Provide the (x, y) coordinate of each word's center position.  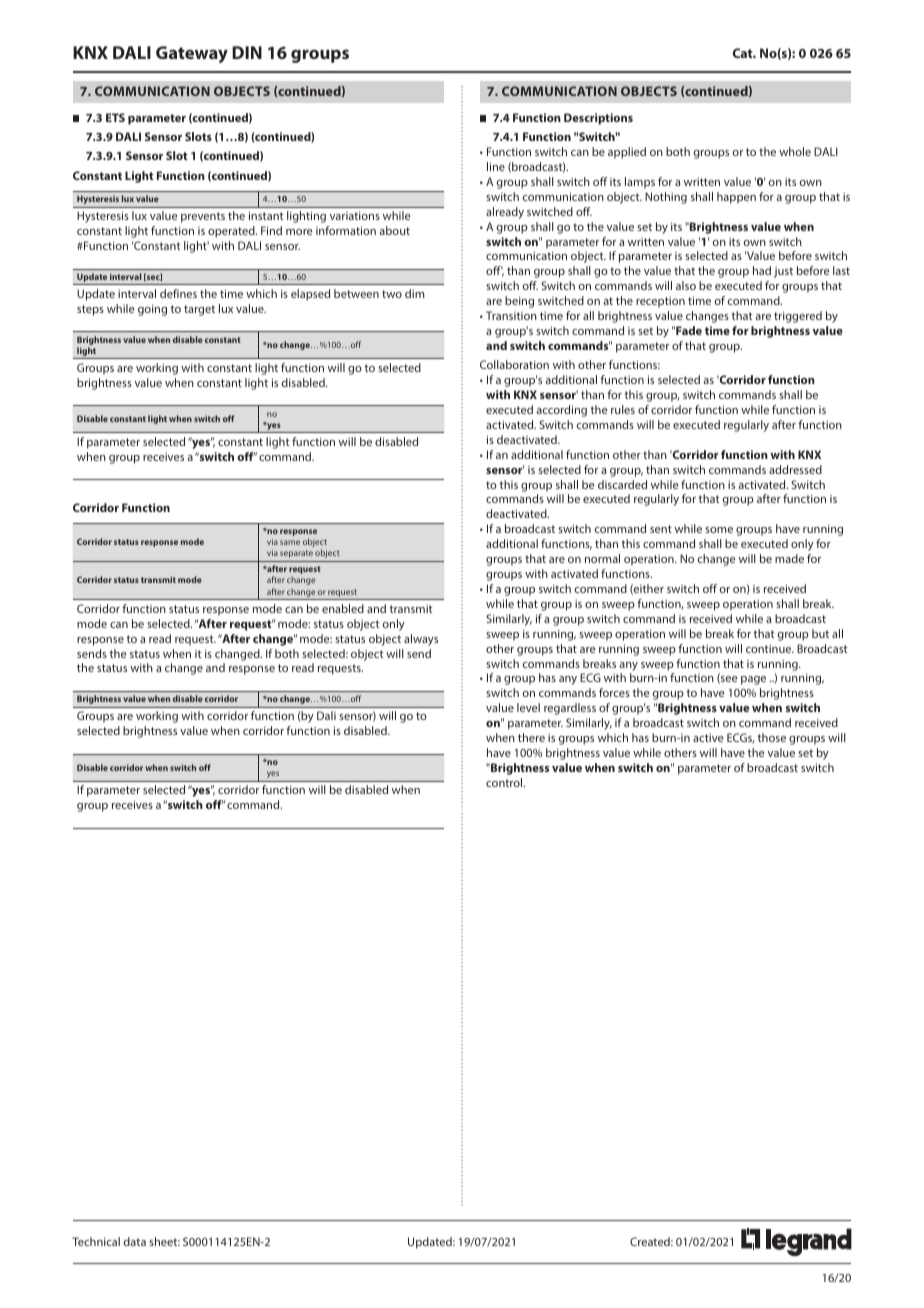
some (719, 530)
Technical (96, 1241)
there (531, 737)
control (505, 782)
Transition (511, 315)
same (290, 542)
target (199, 310)
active (708, 737)
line (496, 166)
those (771, 737)
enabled (343, 608)
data (135, 1241)
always (421, 640)
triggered (798, 317)
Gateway (192, 54)
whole (795, 151)
